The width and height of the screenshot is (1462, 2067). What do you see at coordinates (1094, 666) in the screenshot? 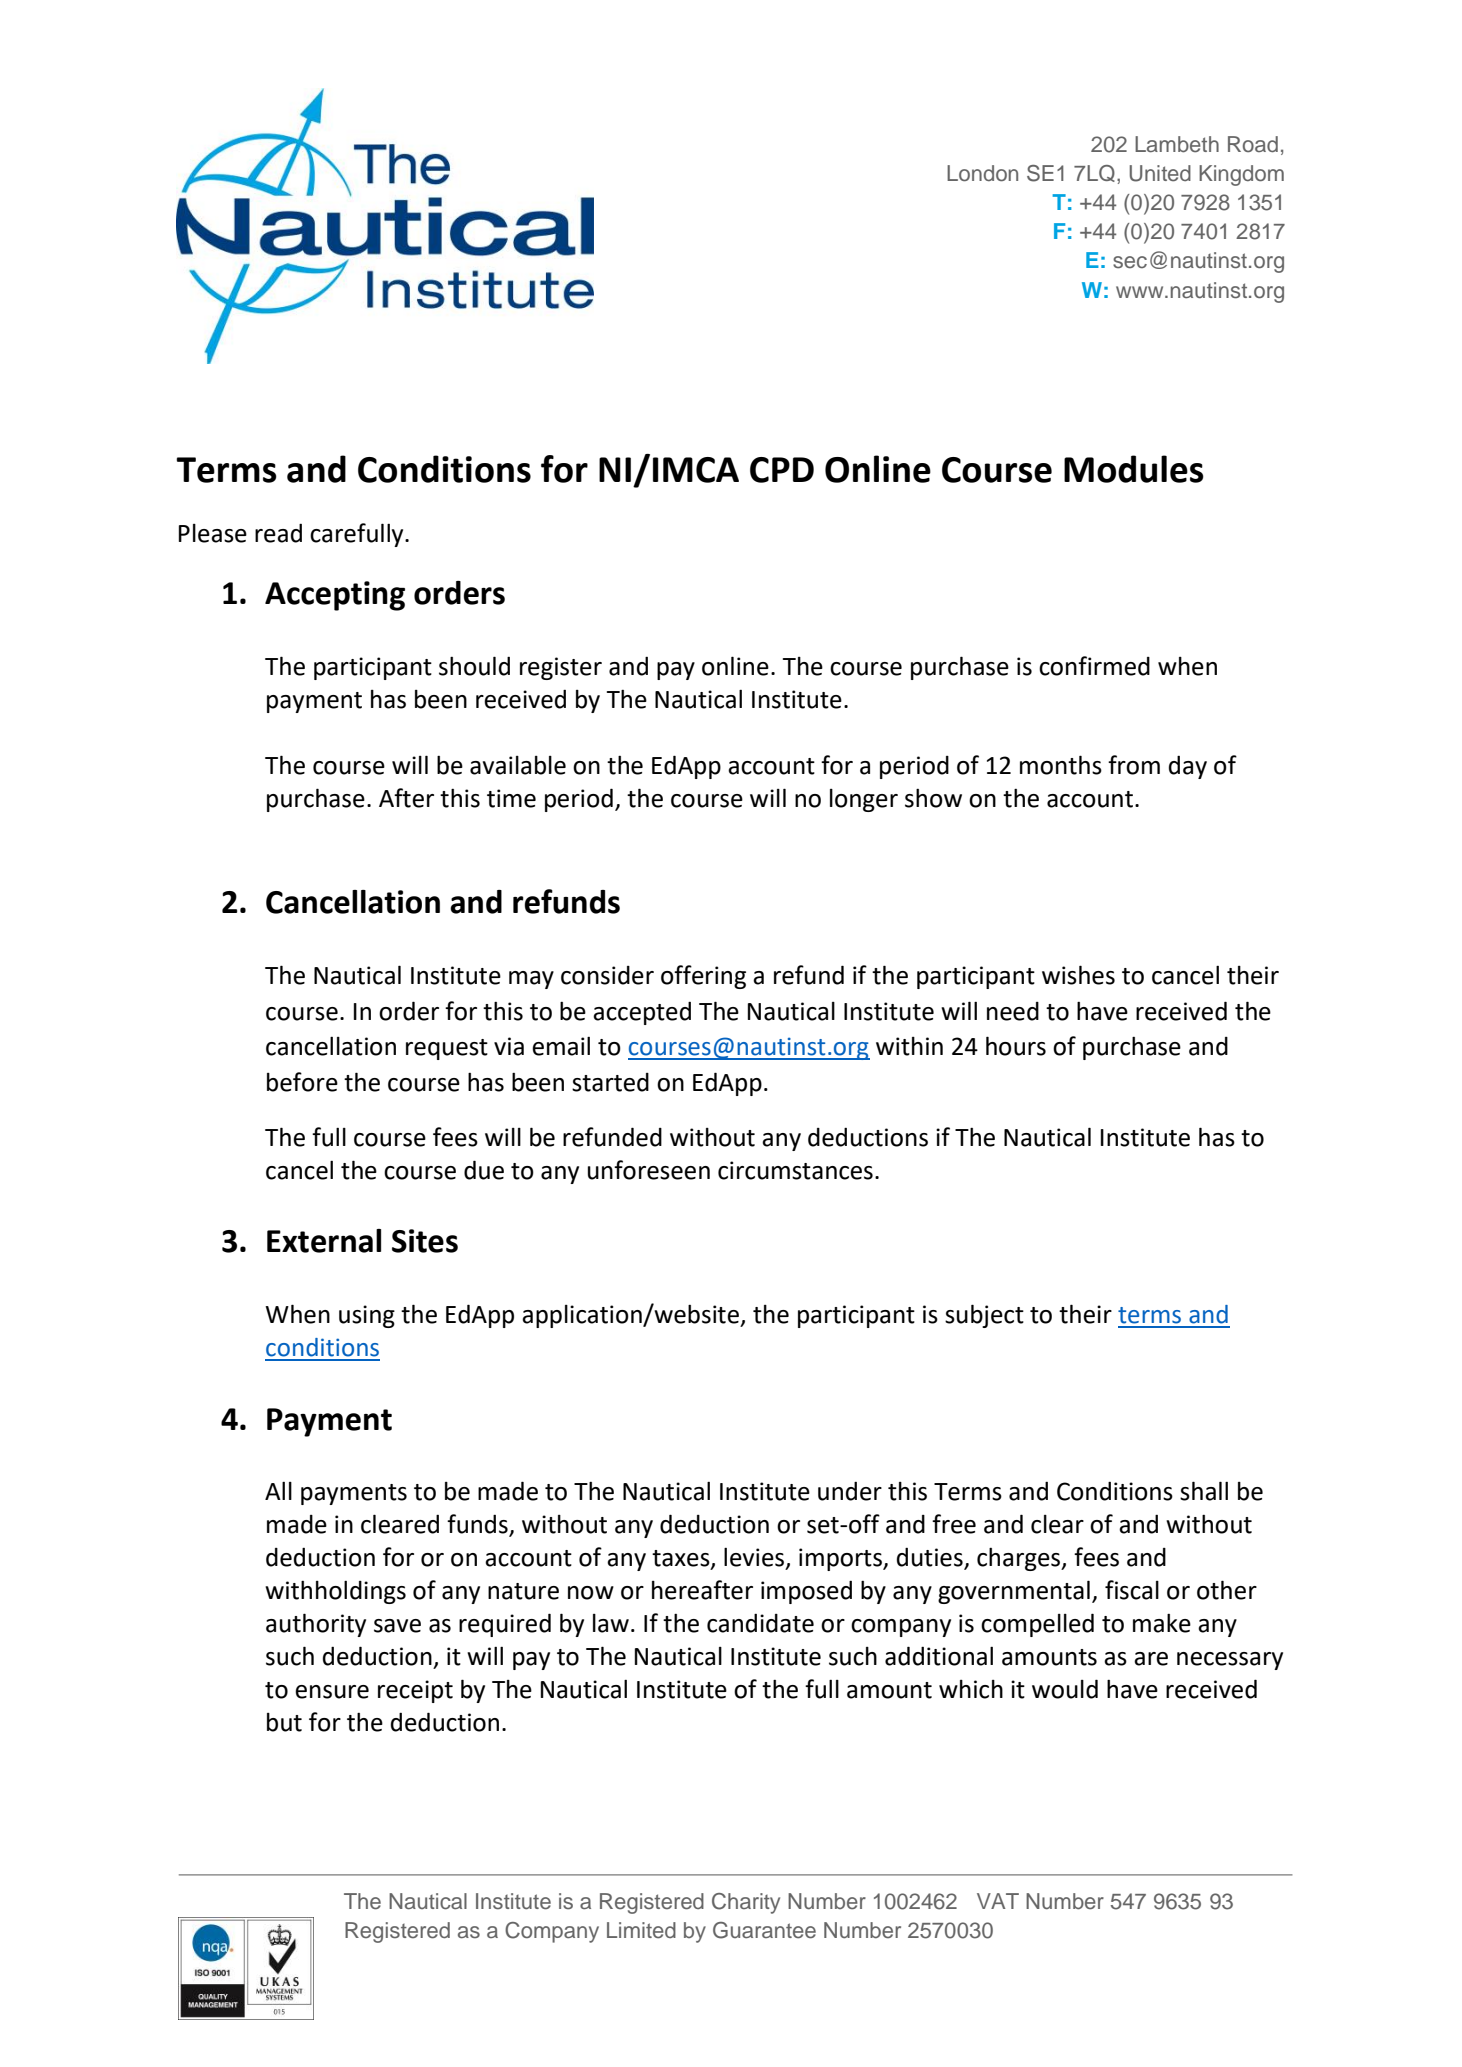
I see `confirmed` at bounding box center [1094, 666].
